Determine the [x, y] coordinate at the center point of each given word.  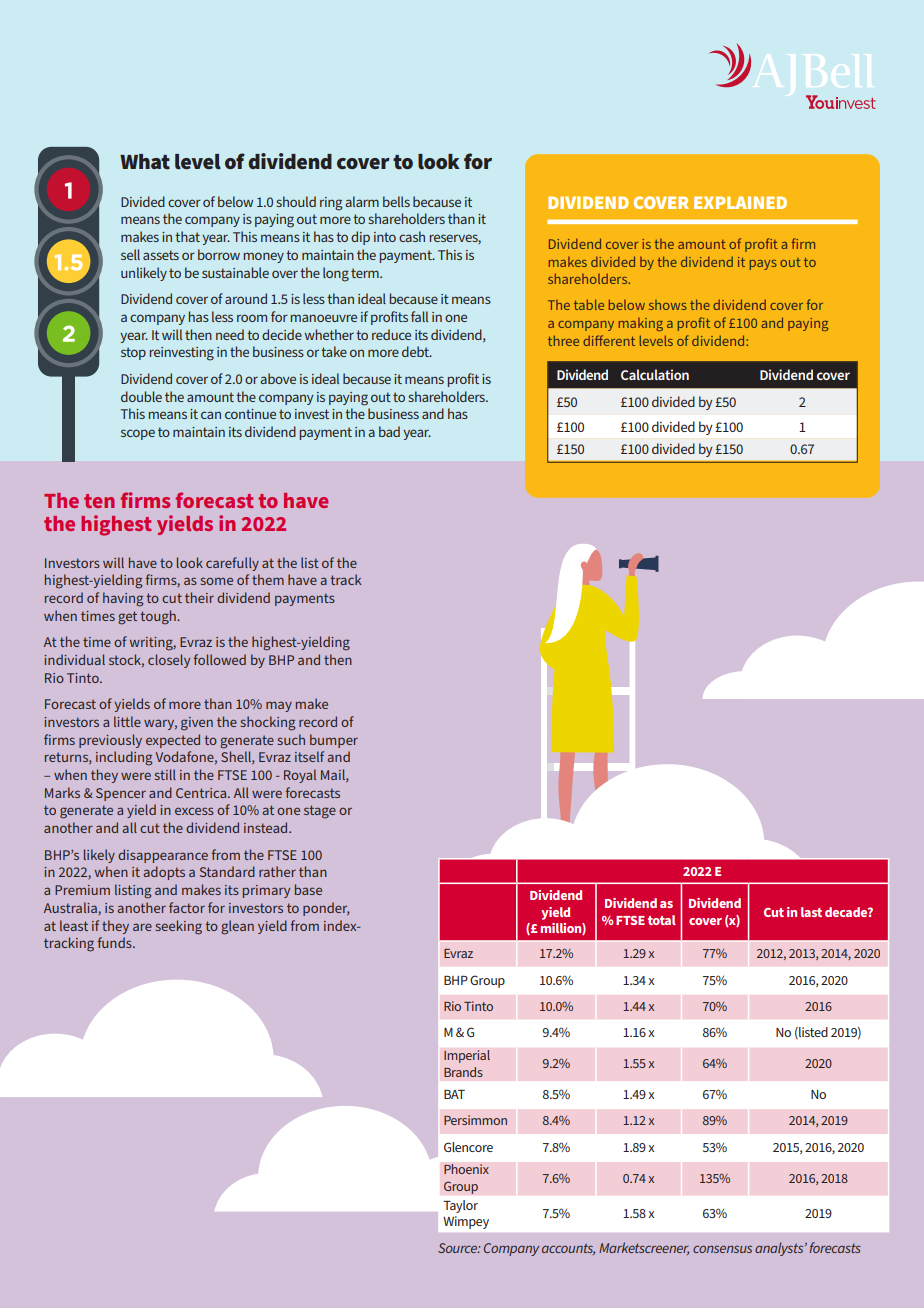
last [811, 912]
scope [138, 434]
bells [396, 201]
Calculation [655, 374]
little [127, 721]
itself [309, 756]
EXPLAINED [740, 202]
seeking [179, 927]
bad [389, 431]
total [662, 920]
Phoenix [466, 1169]
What [145, 162]
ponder [326, 909]
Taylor [460, 1206]
